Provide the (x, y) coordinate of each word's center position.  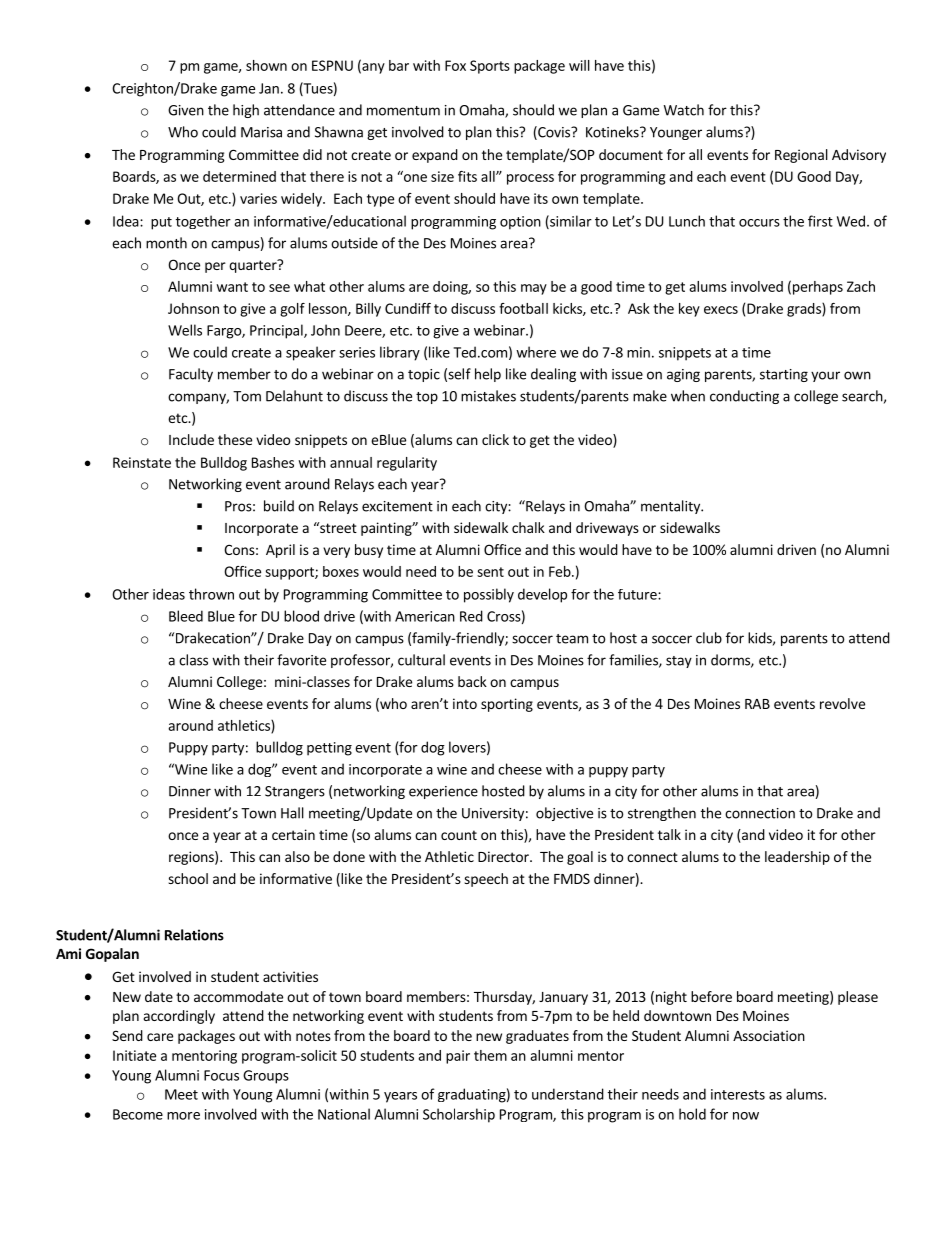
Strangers (295, 792)
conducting (744, 397)
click (495, 439)
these (235, 439)
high (246, 111)
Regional (801, 156)
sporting (507, 705)
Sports (490, 67)
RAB (757, 704)
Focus (221, 1075)
